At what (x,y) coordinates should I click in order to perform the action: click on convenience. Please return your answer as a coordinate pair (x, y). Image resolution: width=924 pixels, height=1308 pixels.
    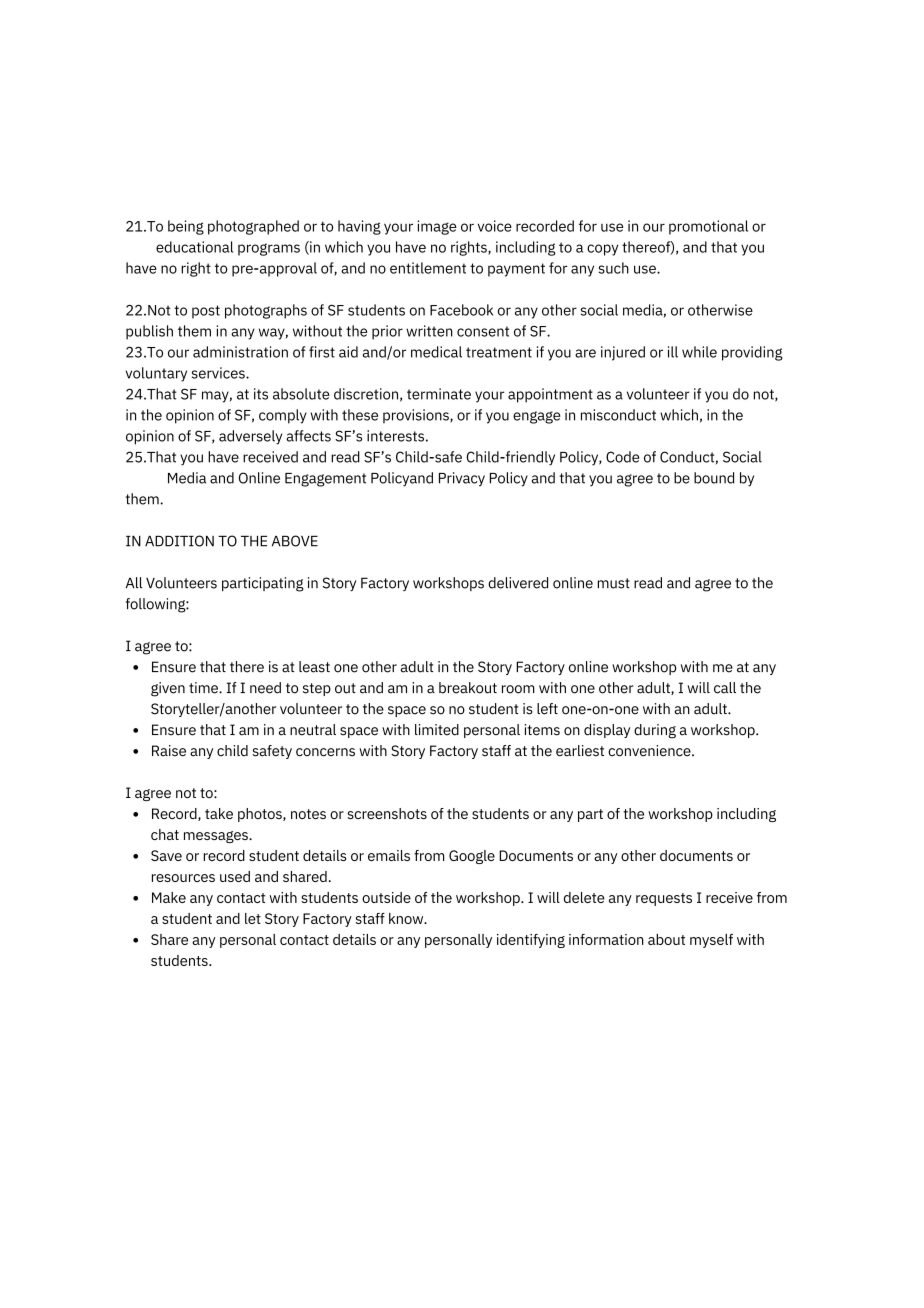
    Looking at the image, I should click on (650, 751).
